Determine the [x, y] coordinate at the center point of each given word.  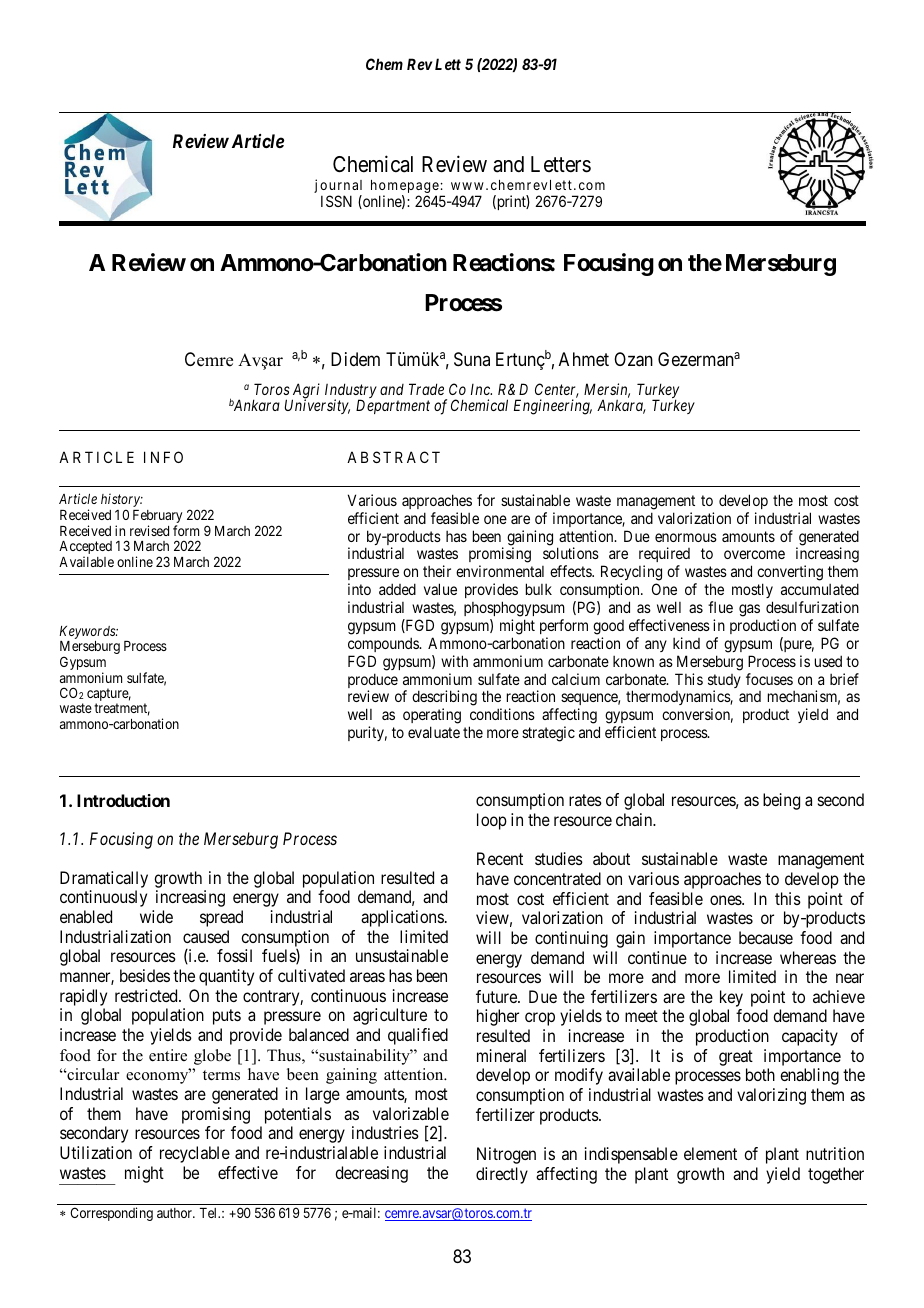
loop [492, 821]
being [781, 801]
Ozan [633, 359]
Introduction [123, 800]
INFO [163, 457]
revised [149, 530]
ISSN [336, 201]
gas [749, 610]
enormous [686, 537]
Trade [426, 389]
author [176, 1213]
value [440, 589]
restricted [147, 995]
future [497, 996]
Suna [472, 359]
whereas [808, 957]
